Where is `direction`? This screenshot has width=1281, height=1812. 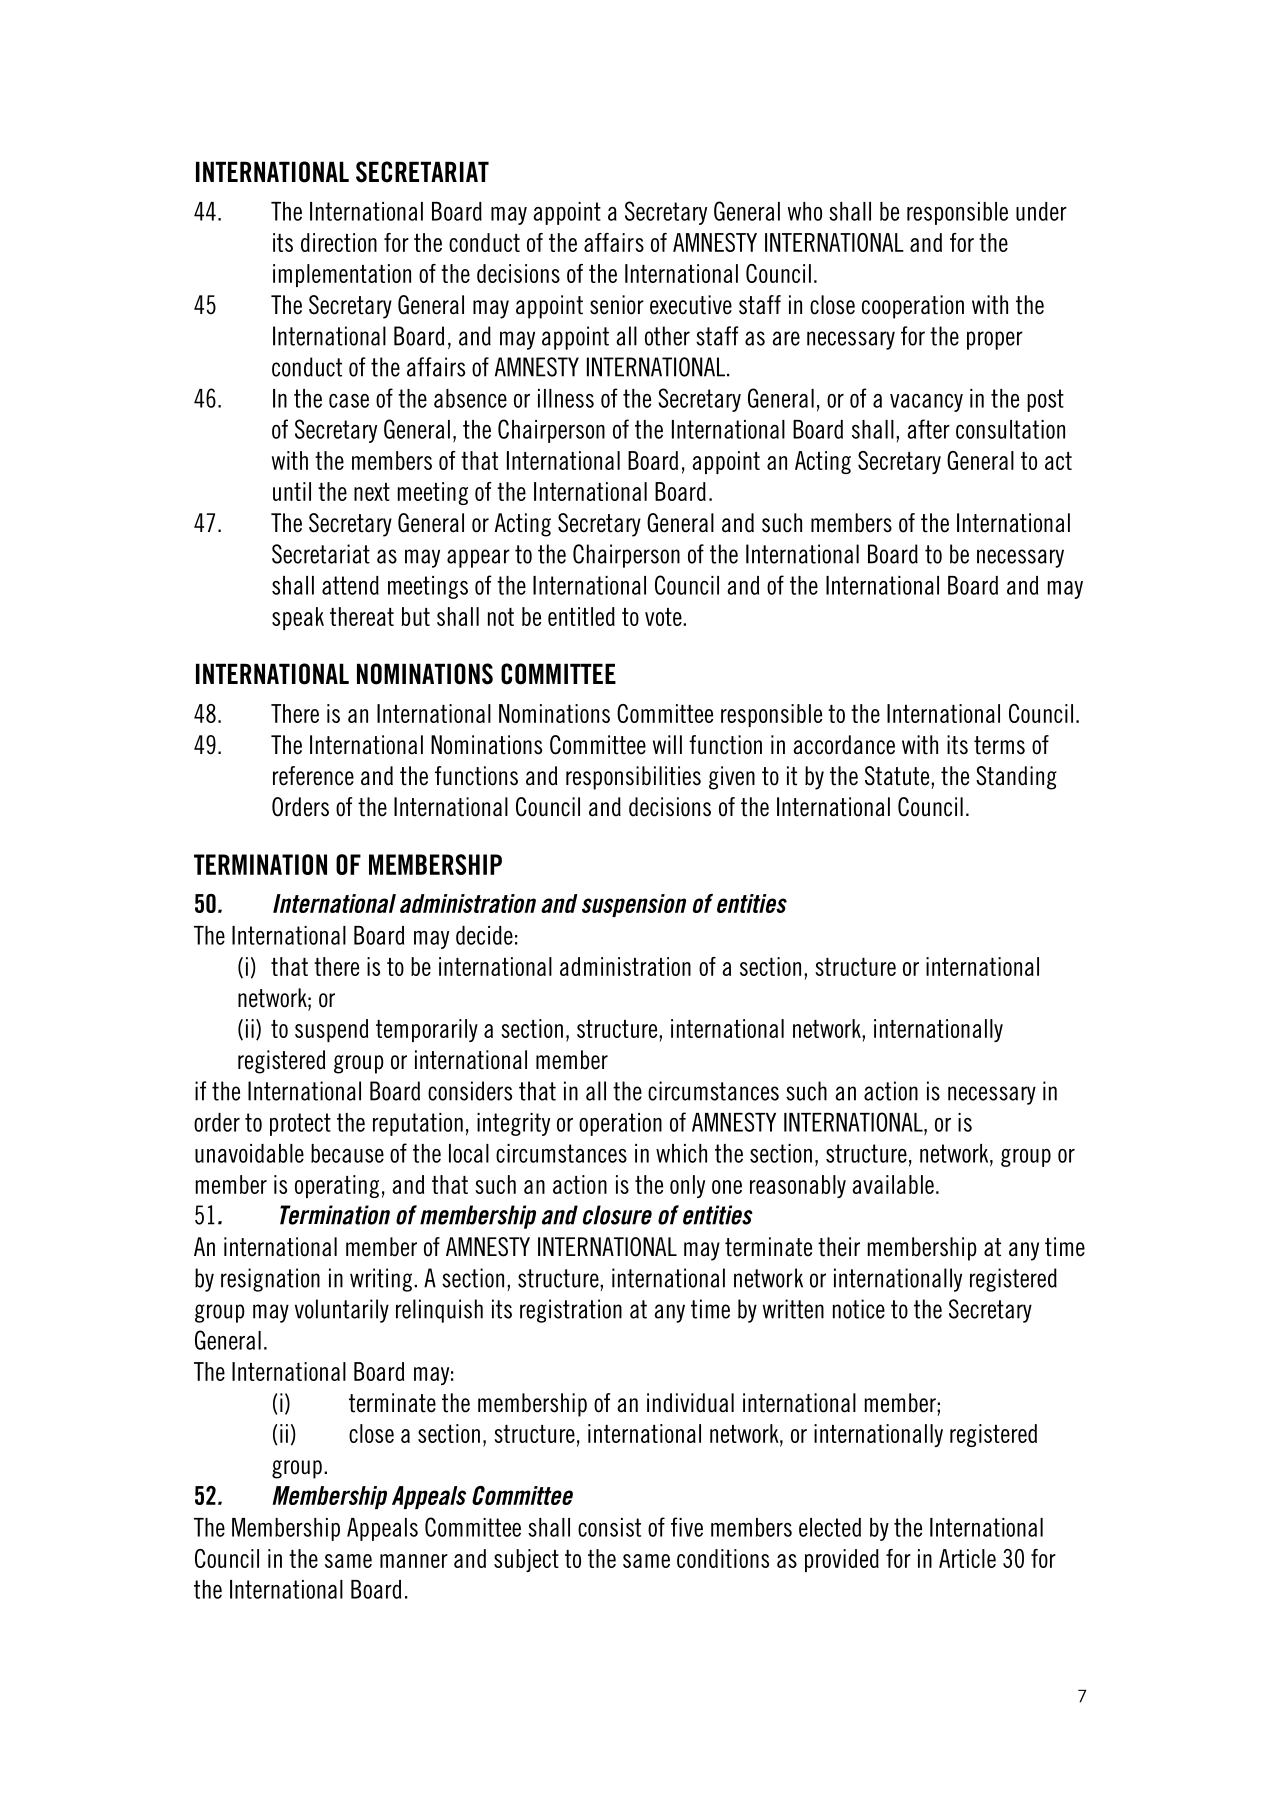 direction is located at coordinates (339, 242).
